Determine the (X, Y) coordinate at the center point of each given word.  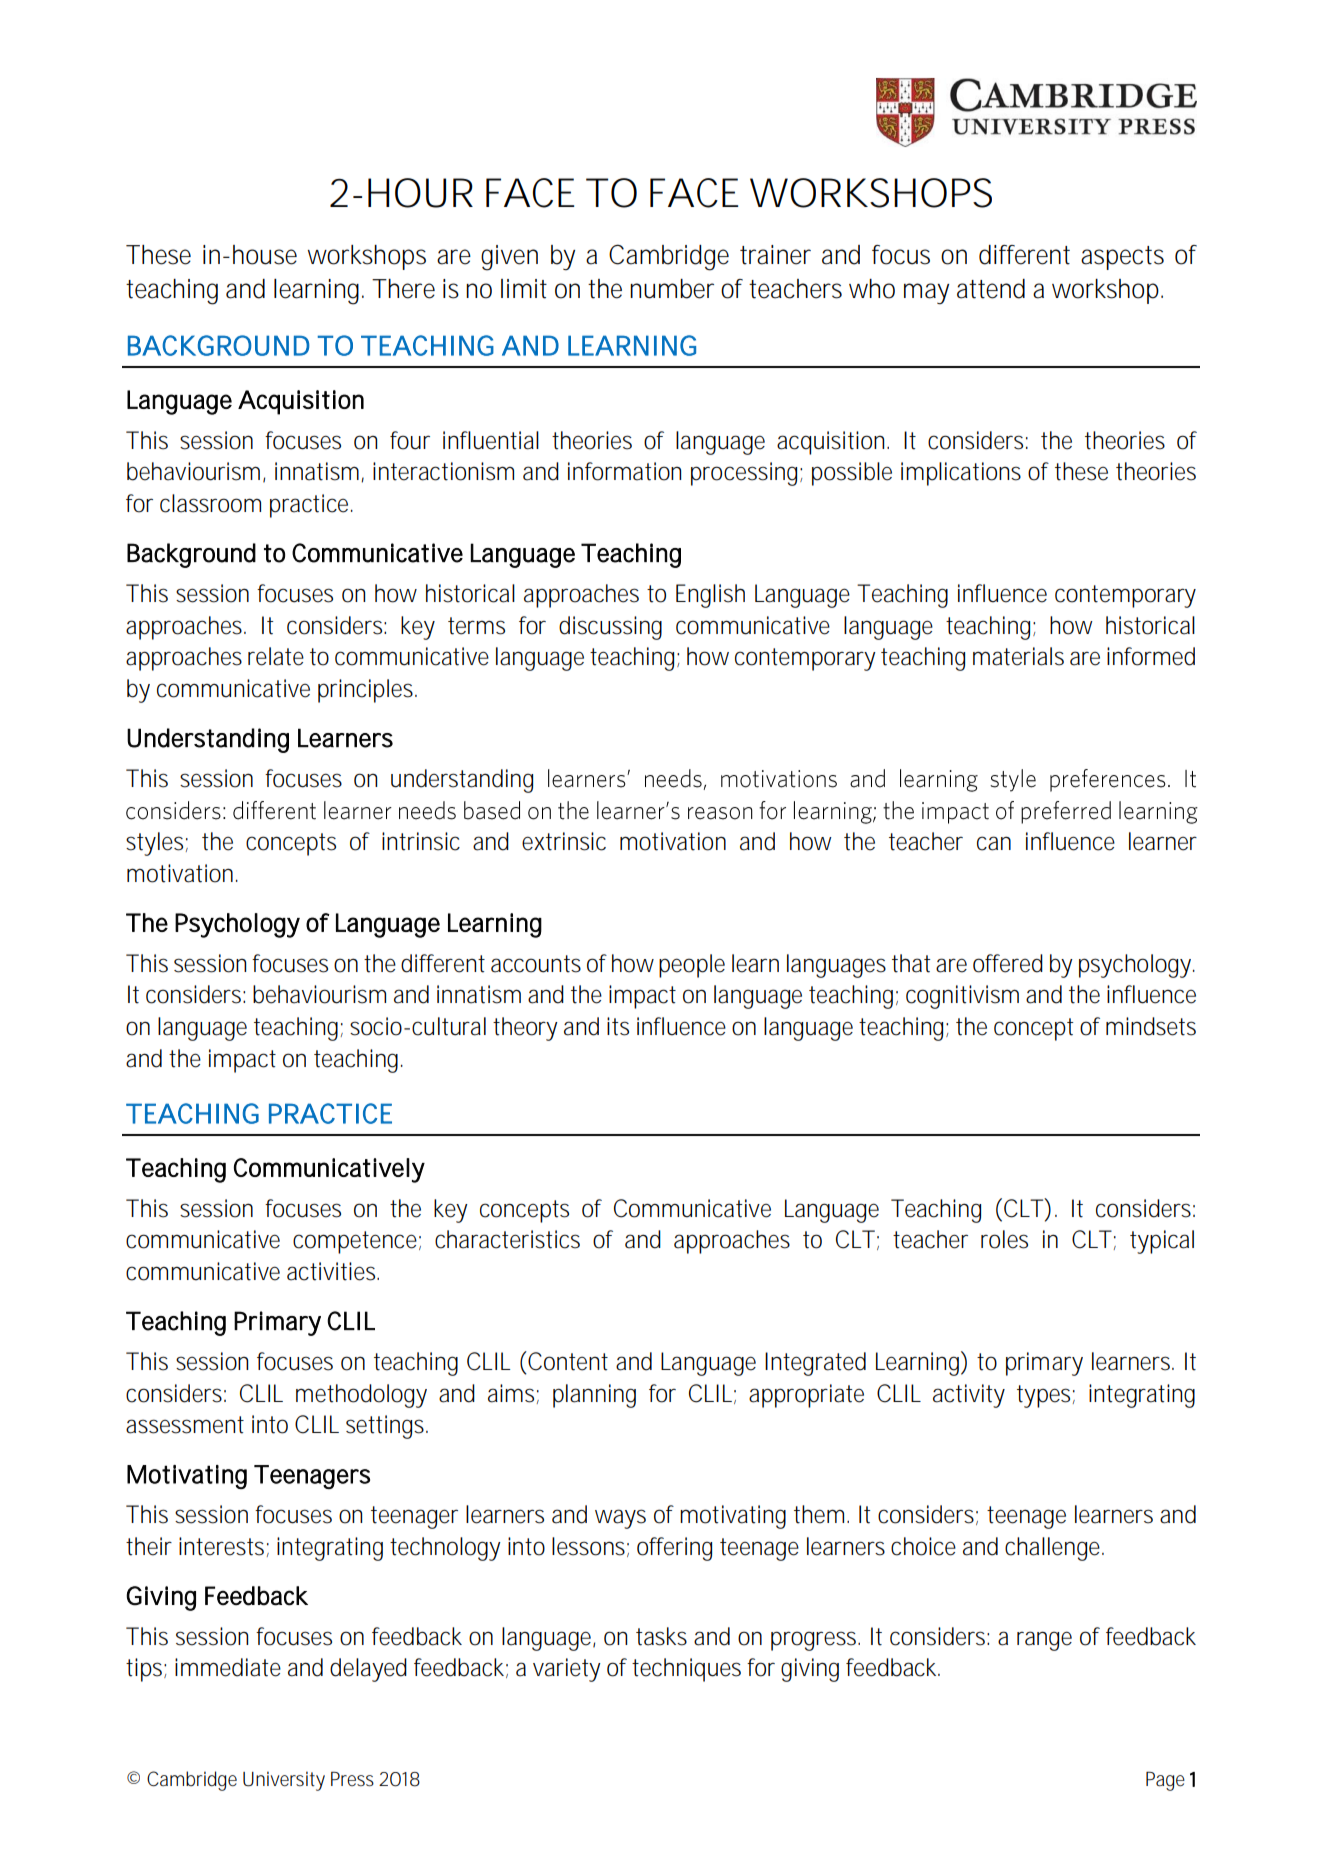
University (284, 1781)
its (618, 1026)
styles (154, 844)
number (672, 289)
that (911, 963)
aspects (1122, 258)
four (410, 440)
